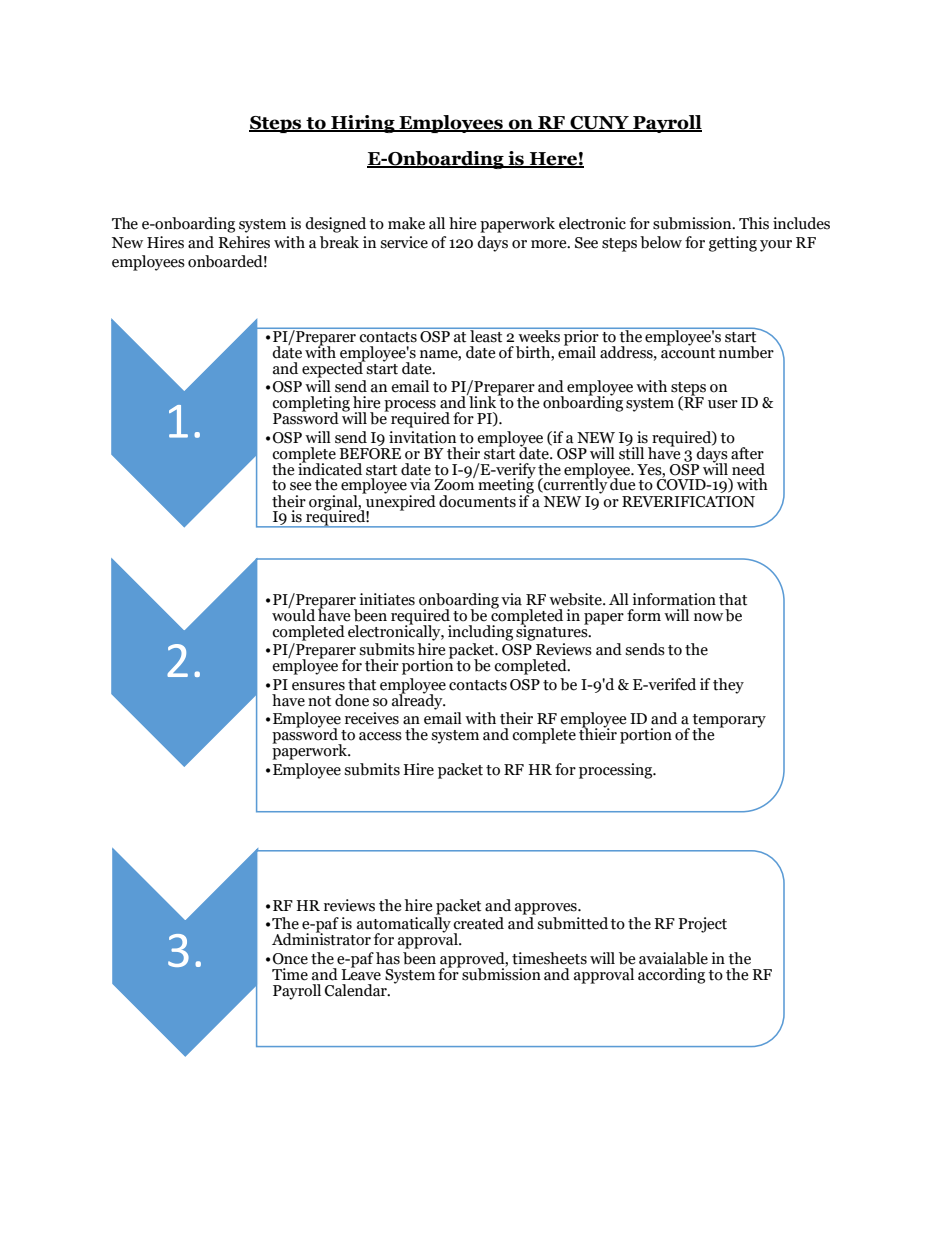 The image size is (952, 1233). What do you see at coordinates (418, 700) in the document?
I see `already` at bounding box center [418, 700].
